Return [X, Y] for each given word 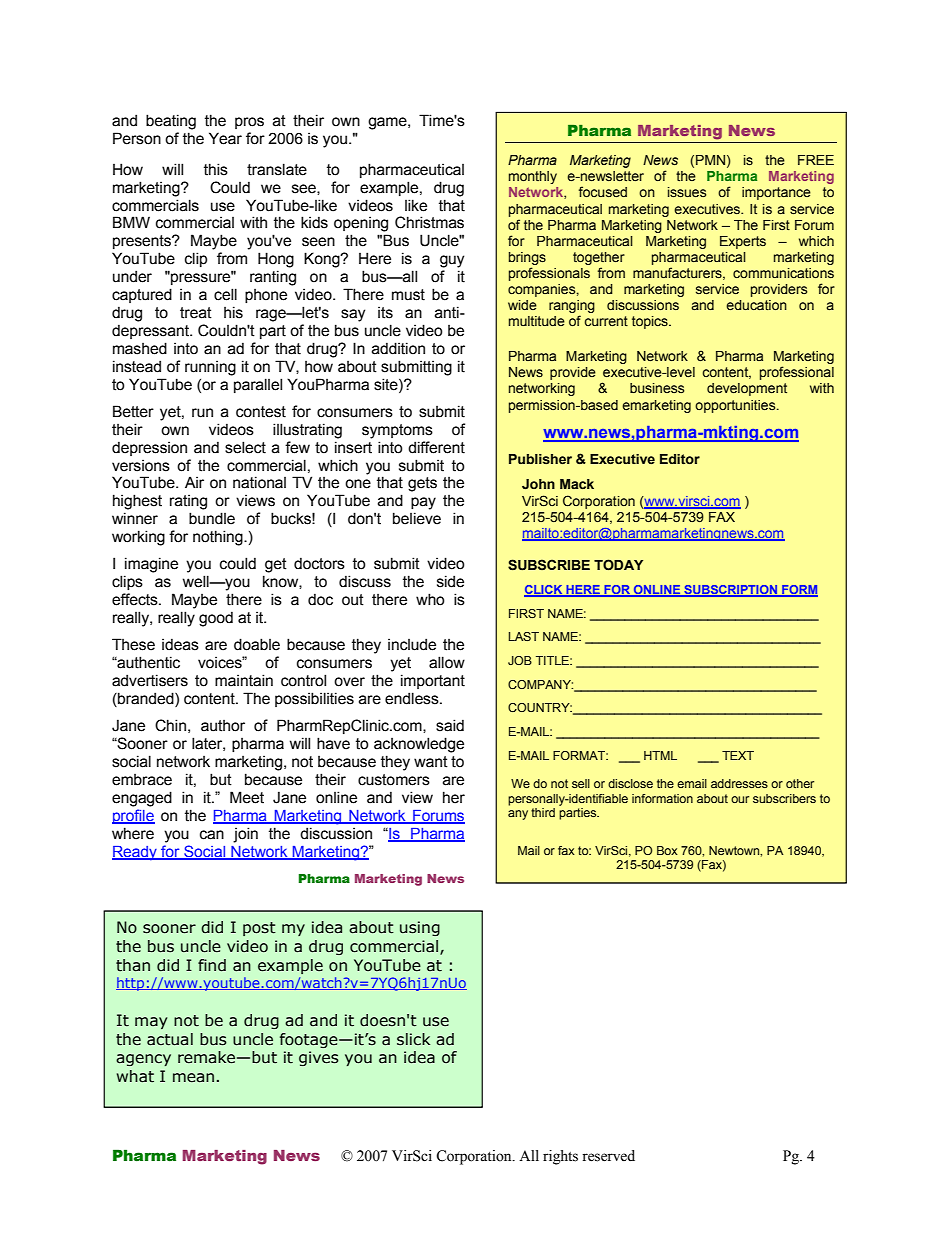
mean [193, 1078]
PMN [710, 160]
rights [560, 1157]
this [216, 169]
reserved [608, 1156]
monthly [533, 177]
